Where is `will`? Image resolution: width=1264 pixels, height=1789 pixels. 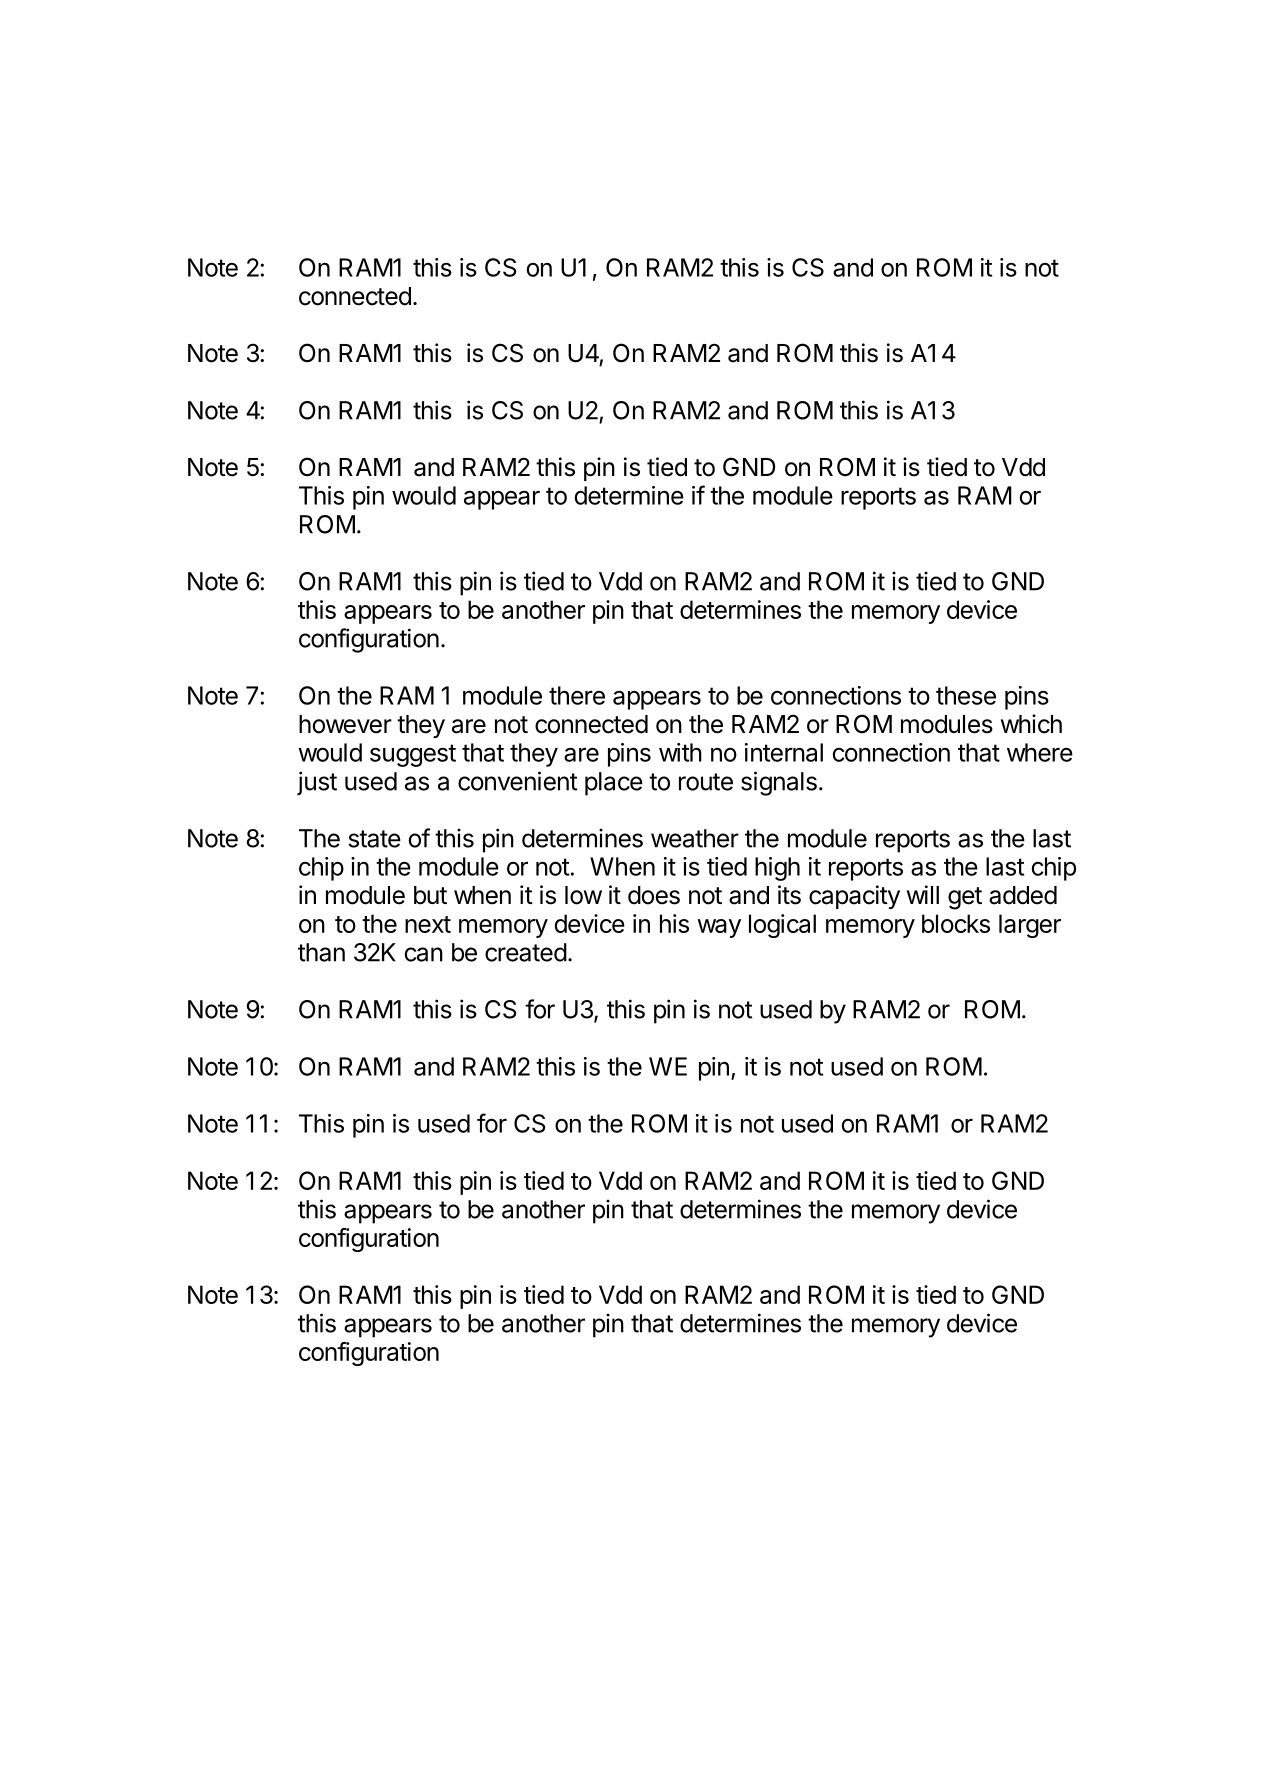 will is located at coordinates (923, 894).
